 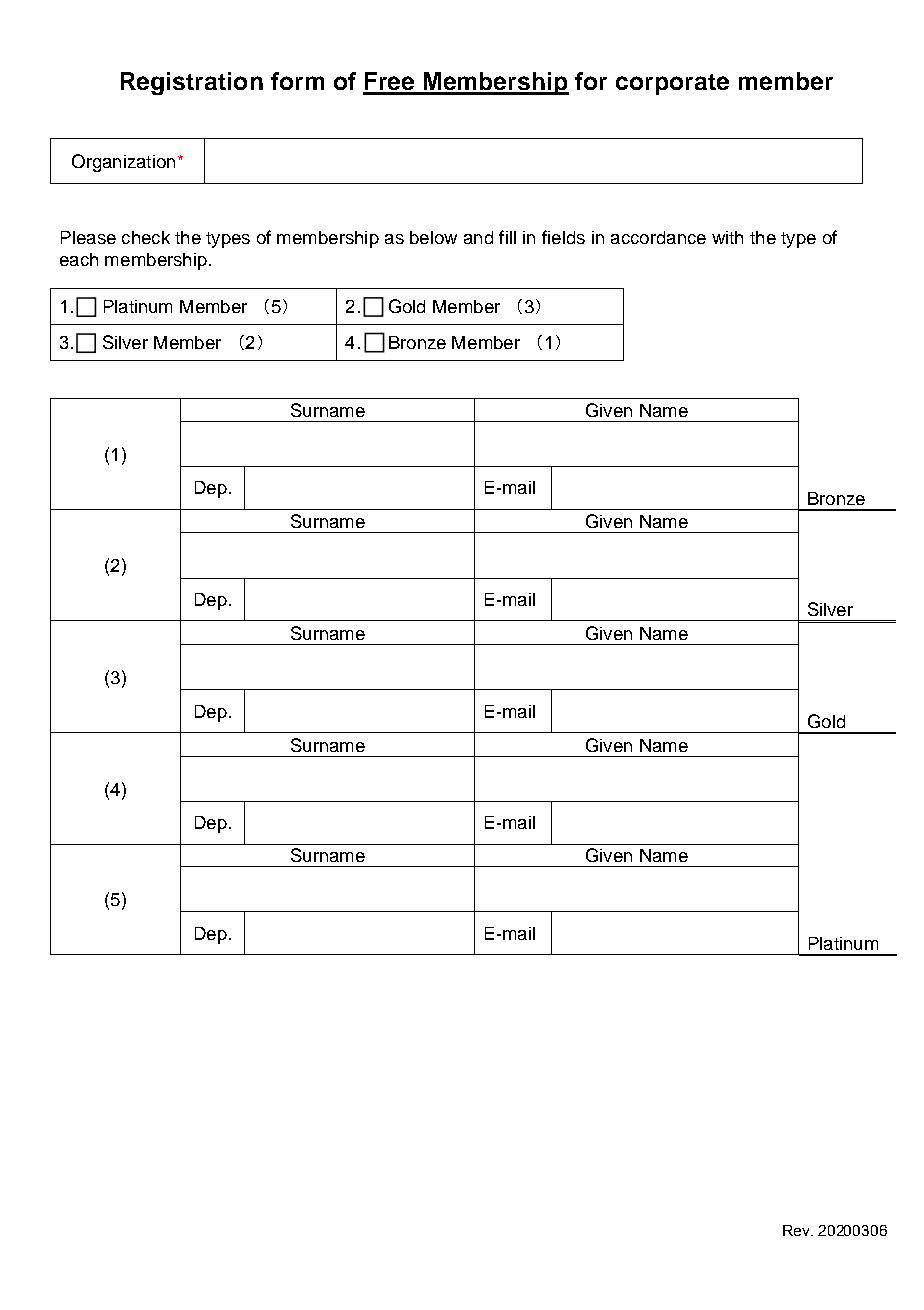 What do you see at coordinates (146, 237) in the image?
I see `check` at bounding box center [146, 237].
